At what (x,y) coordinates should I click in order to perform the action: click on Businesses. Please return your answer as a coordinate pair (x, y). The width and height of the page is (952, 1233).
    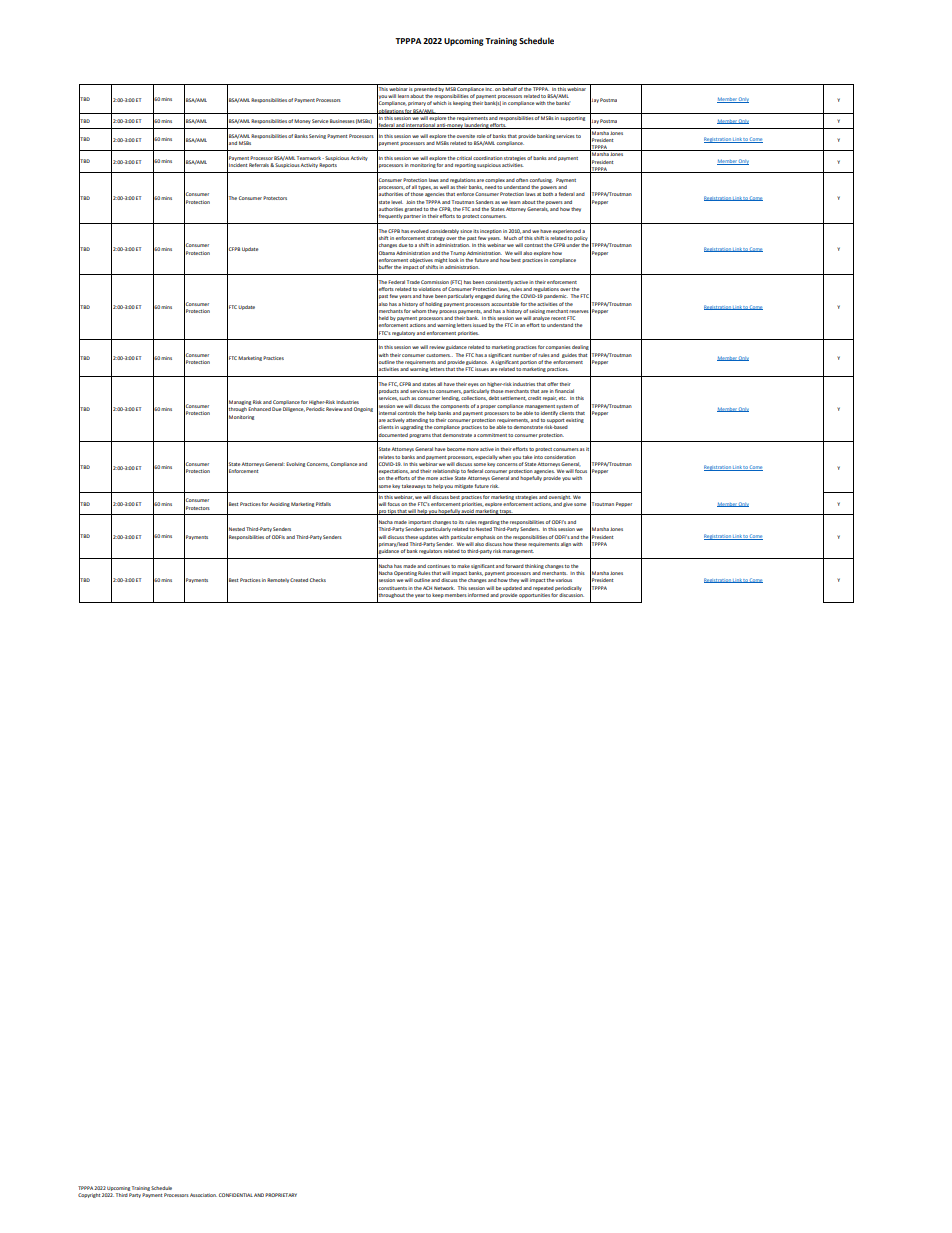
    Looking at the image, I should click on (342, 121).
